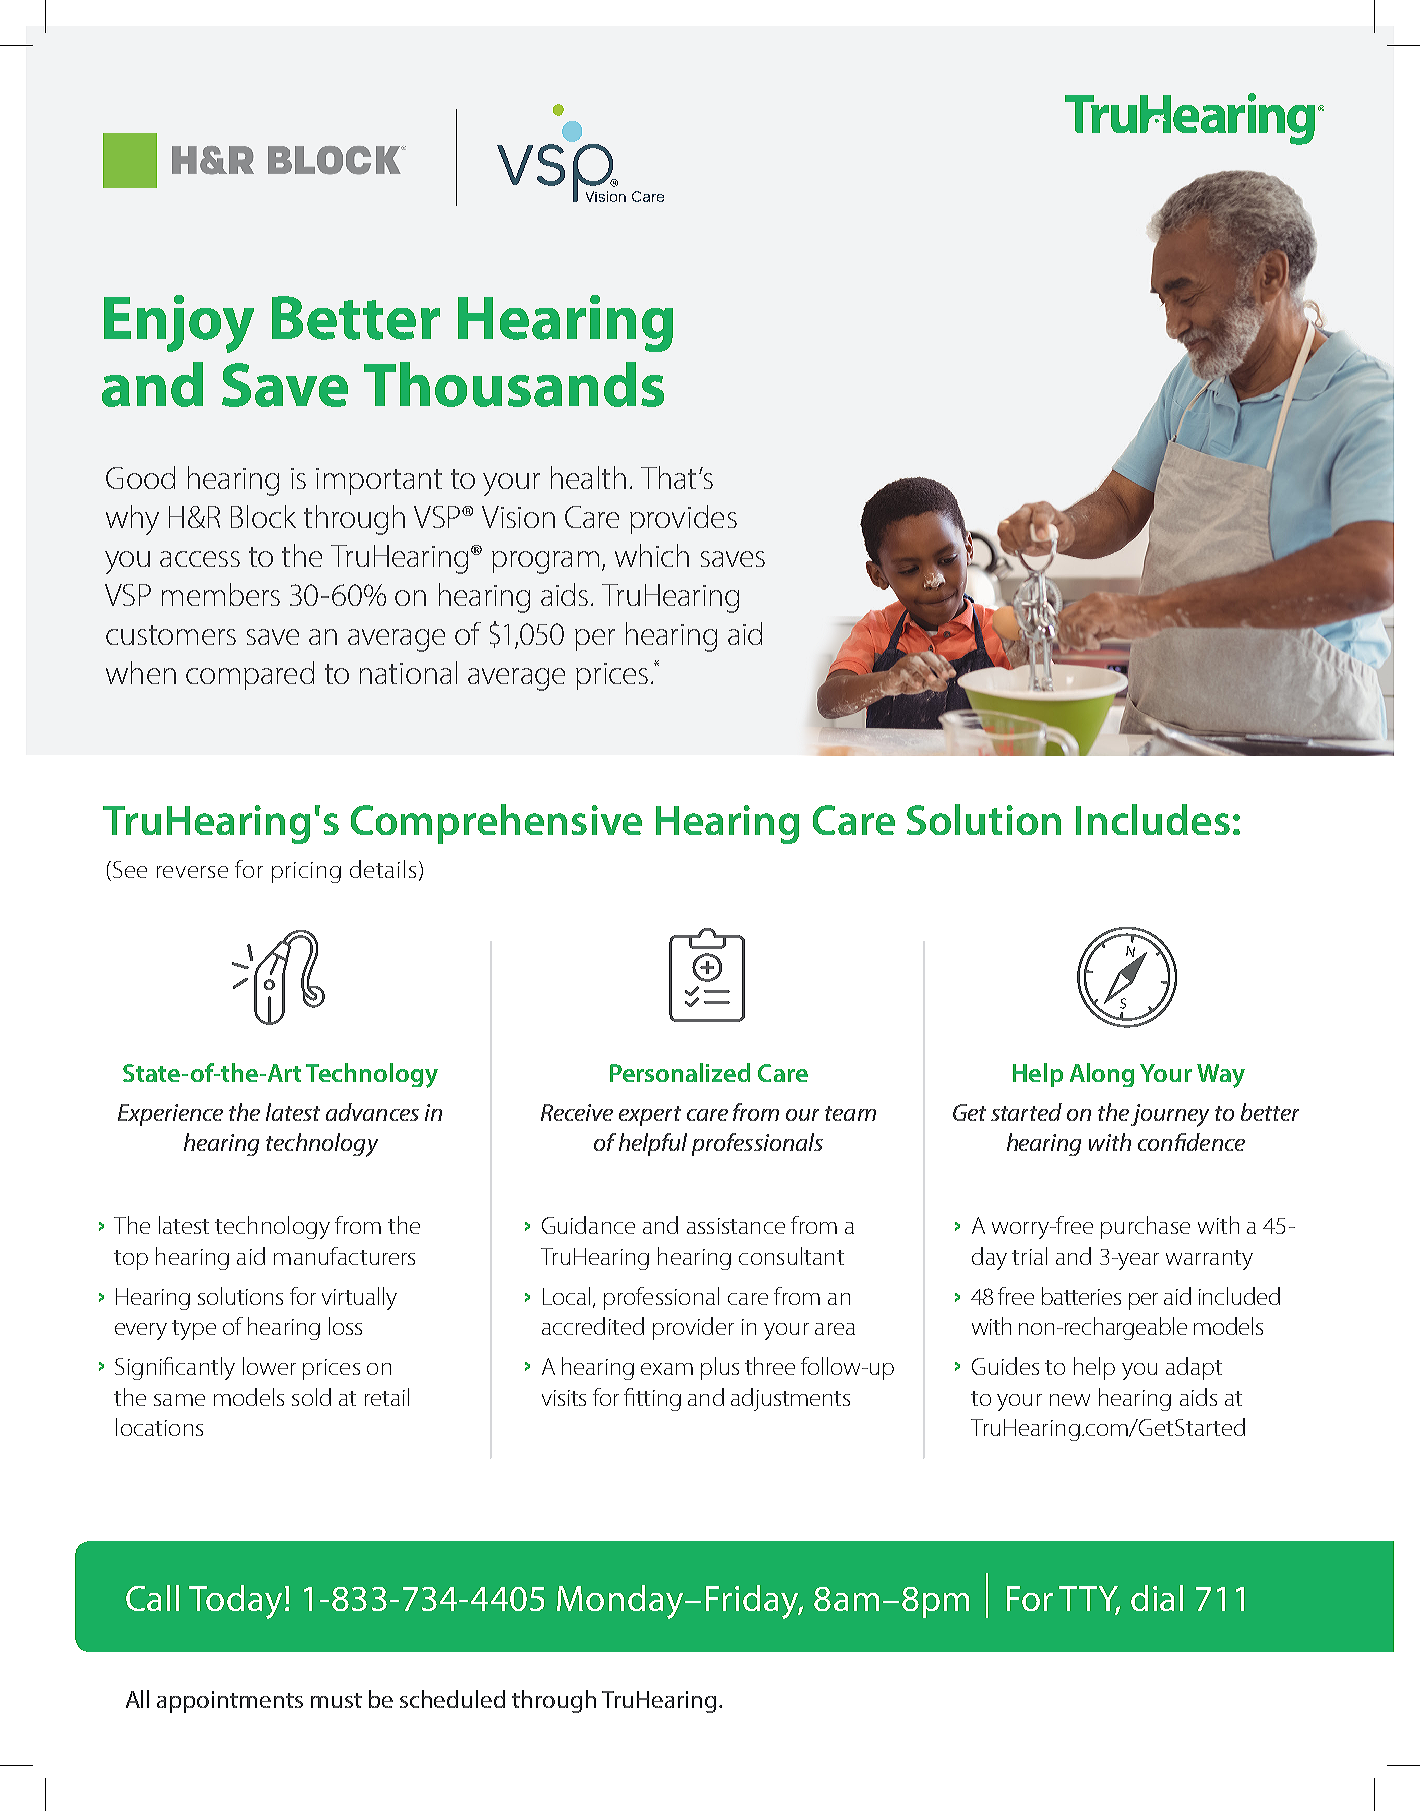 The height and width of the screenshot is (1811, 1420). I want to click on Comprehensive, so click(496, 824).
